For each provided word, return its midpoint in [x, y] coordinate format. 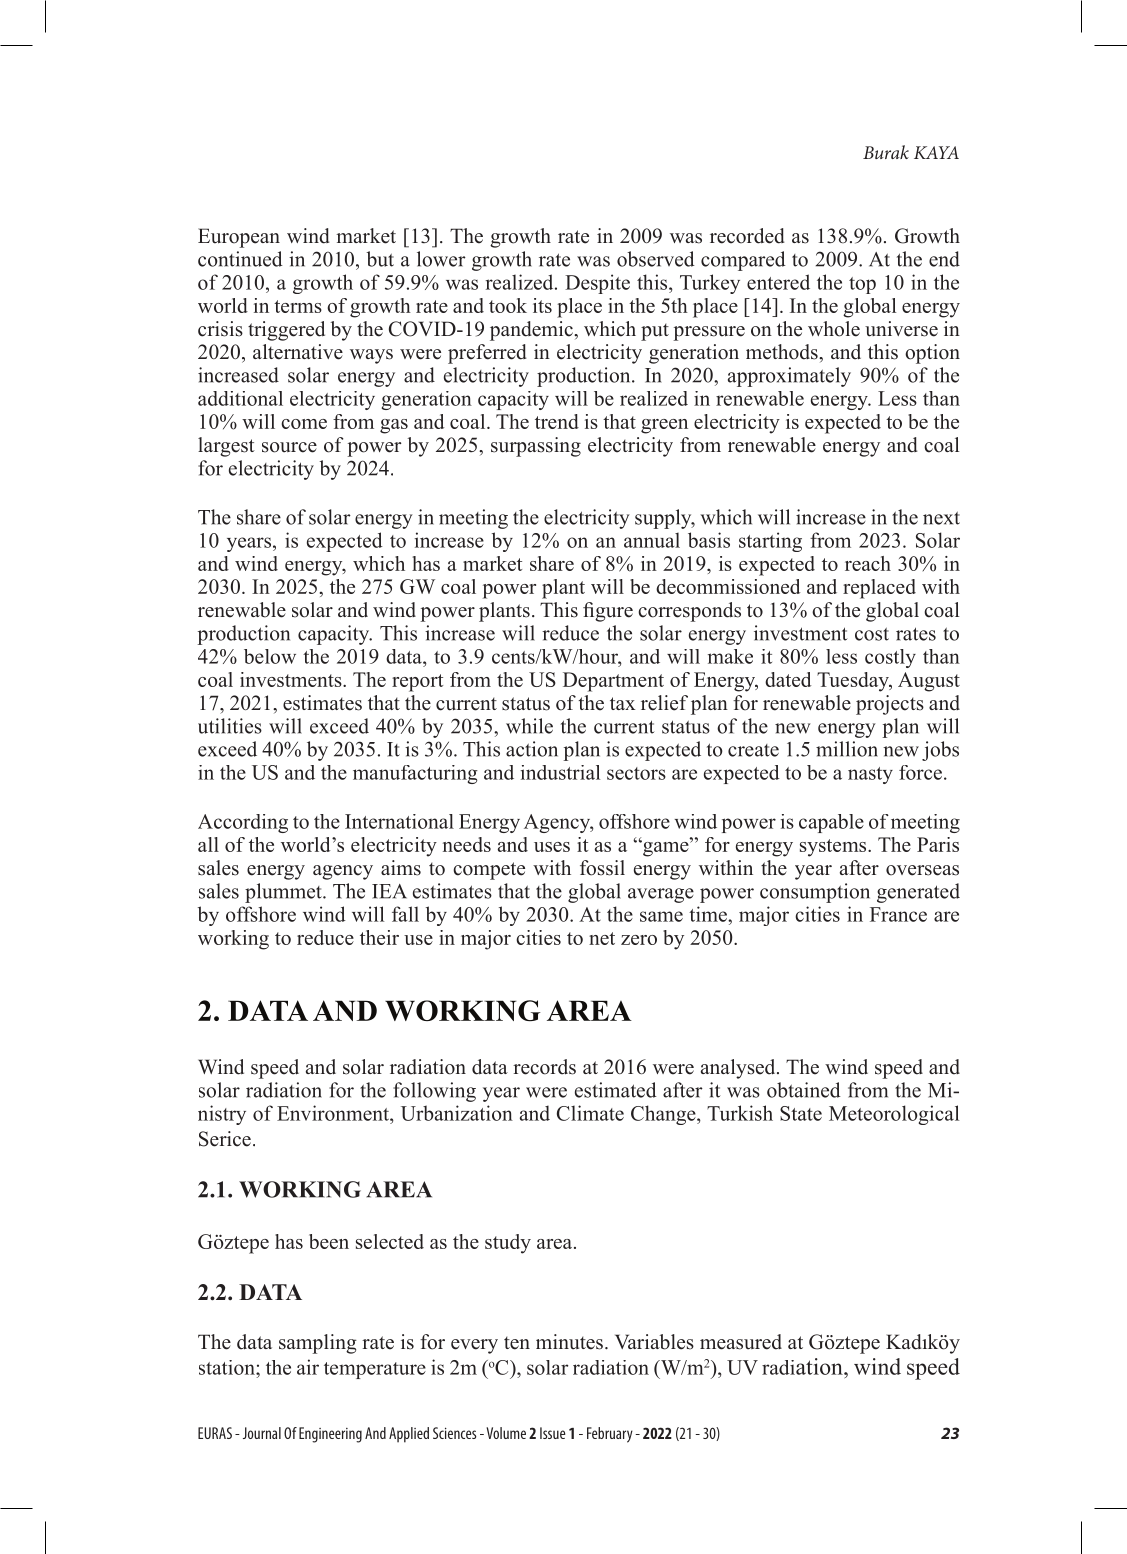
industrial [560, 772]
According [243, 823]
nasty [870, 775]
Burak [886, 152]
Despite [597, 284]
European [239, 238]
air [308, 1367]
